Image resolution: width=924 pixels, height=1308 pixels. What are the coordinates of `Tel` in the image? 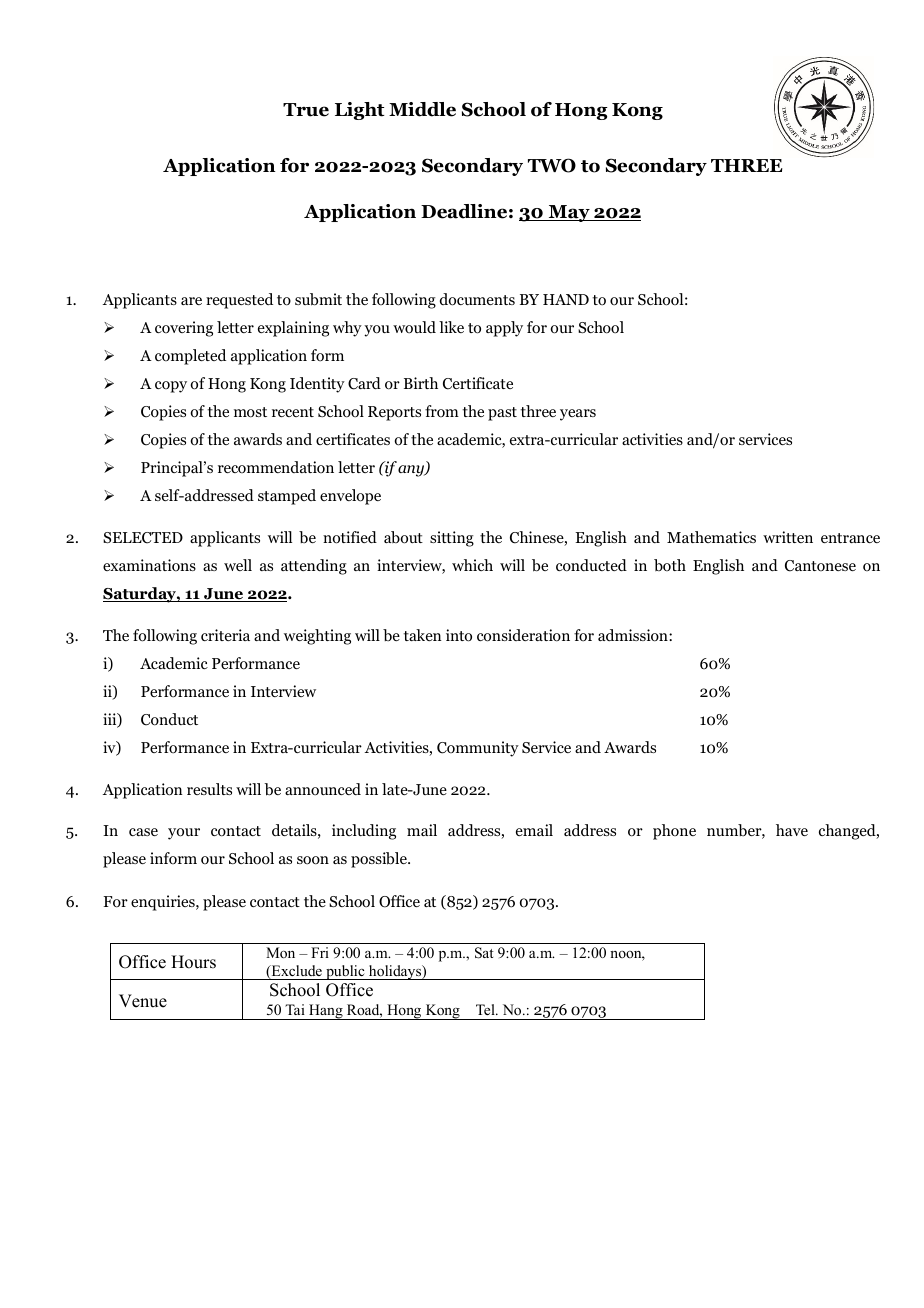 It's located at (486, 1009).
